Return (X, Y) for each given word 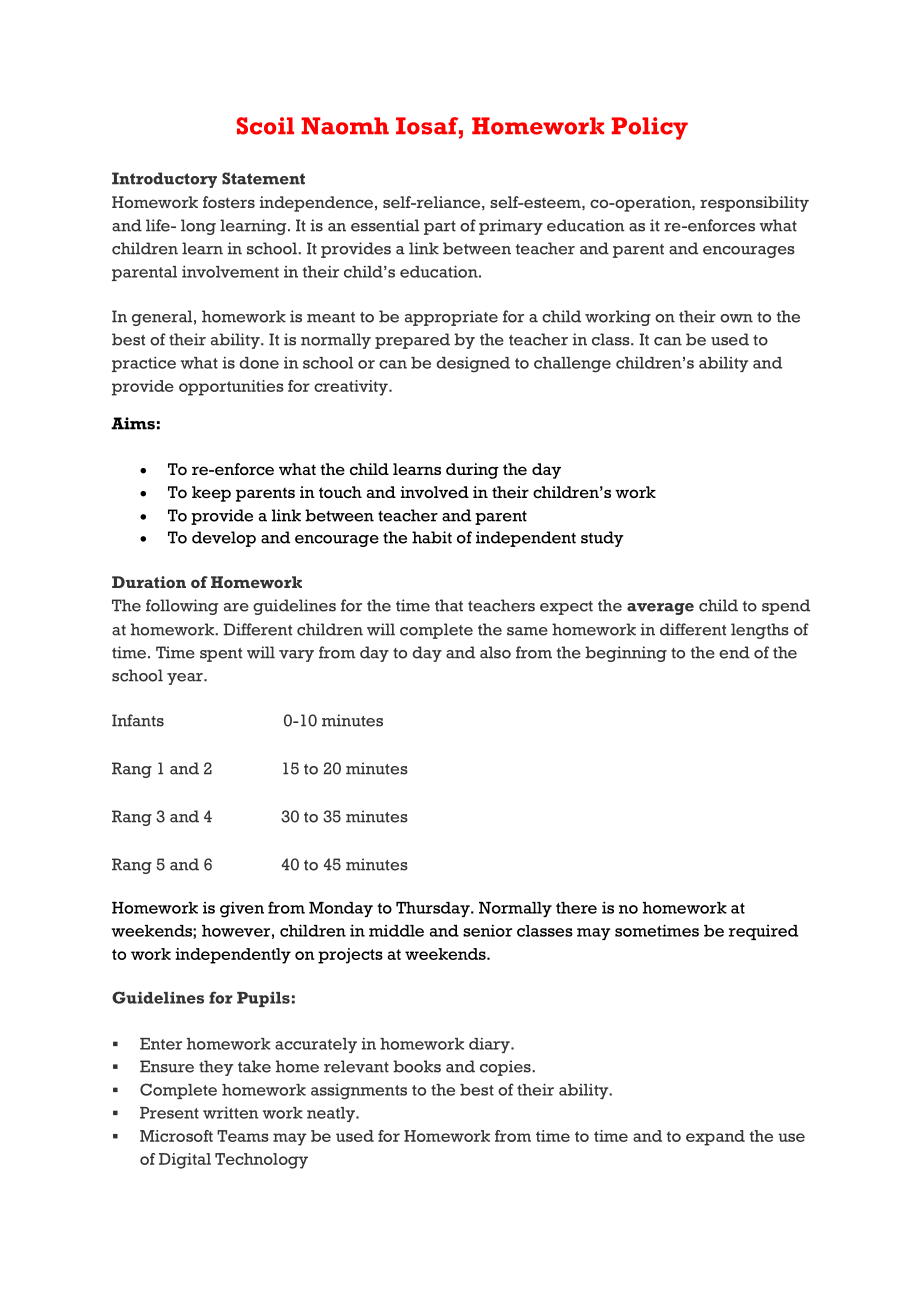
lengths (760, 631)
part (440, 228)
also (495, 652)
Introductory (164, 180)
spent (221, 655)
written (231, 1113)
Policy (650, 128)
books (417, 1066)
